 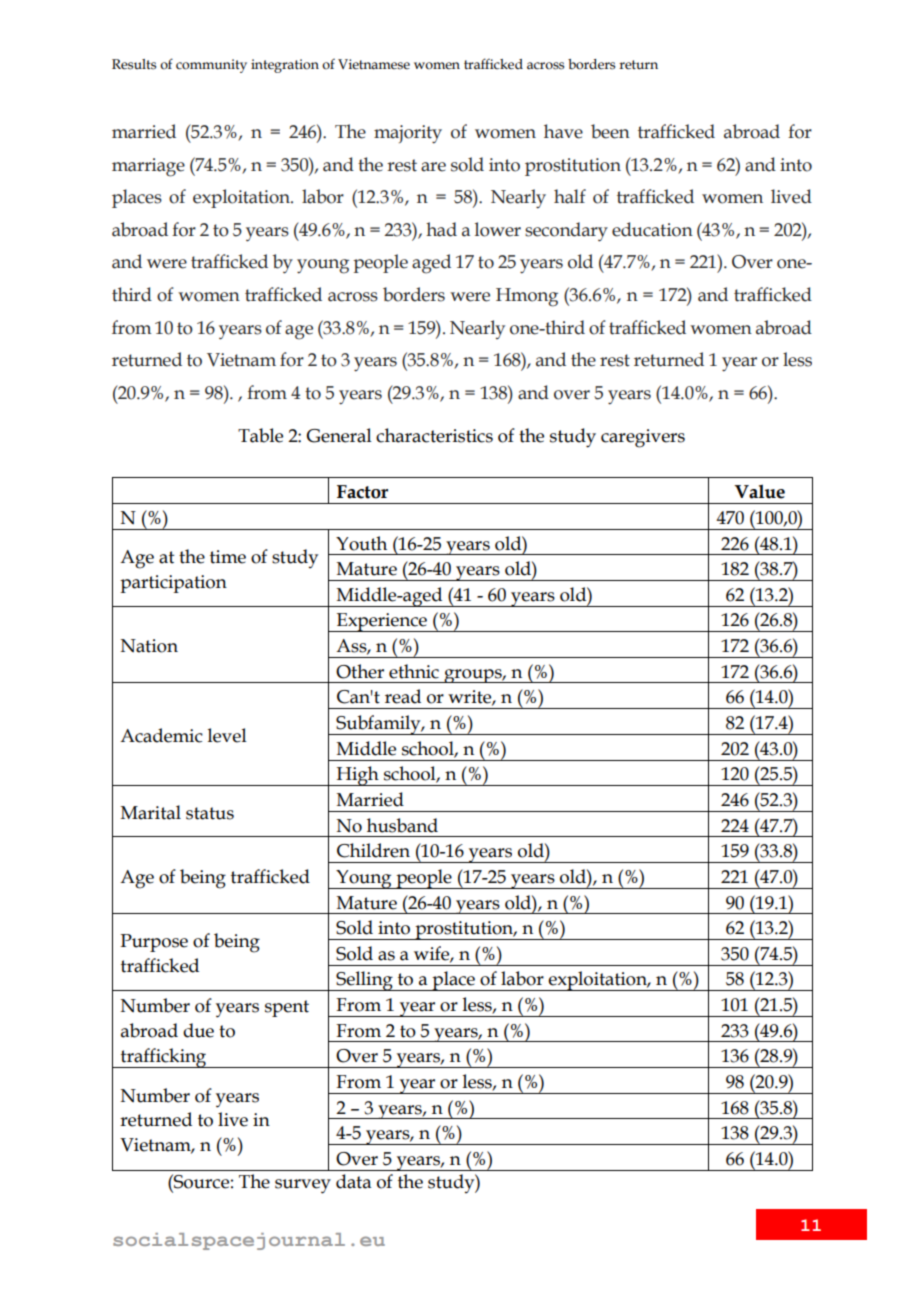 I want to click on read, so click(x=403, y=696).
